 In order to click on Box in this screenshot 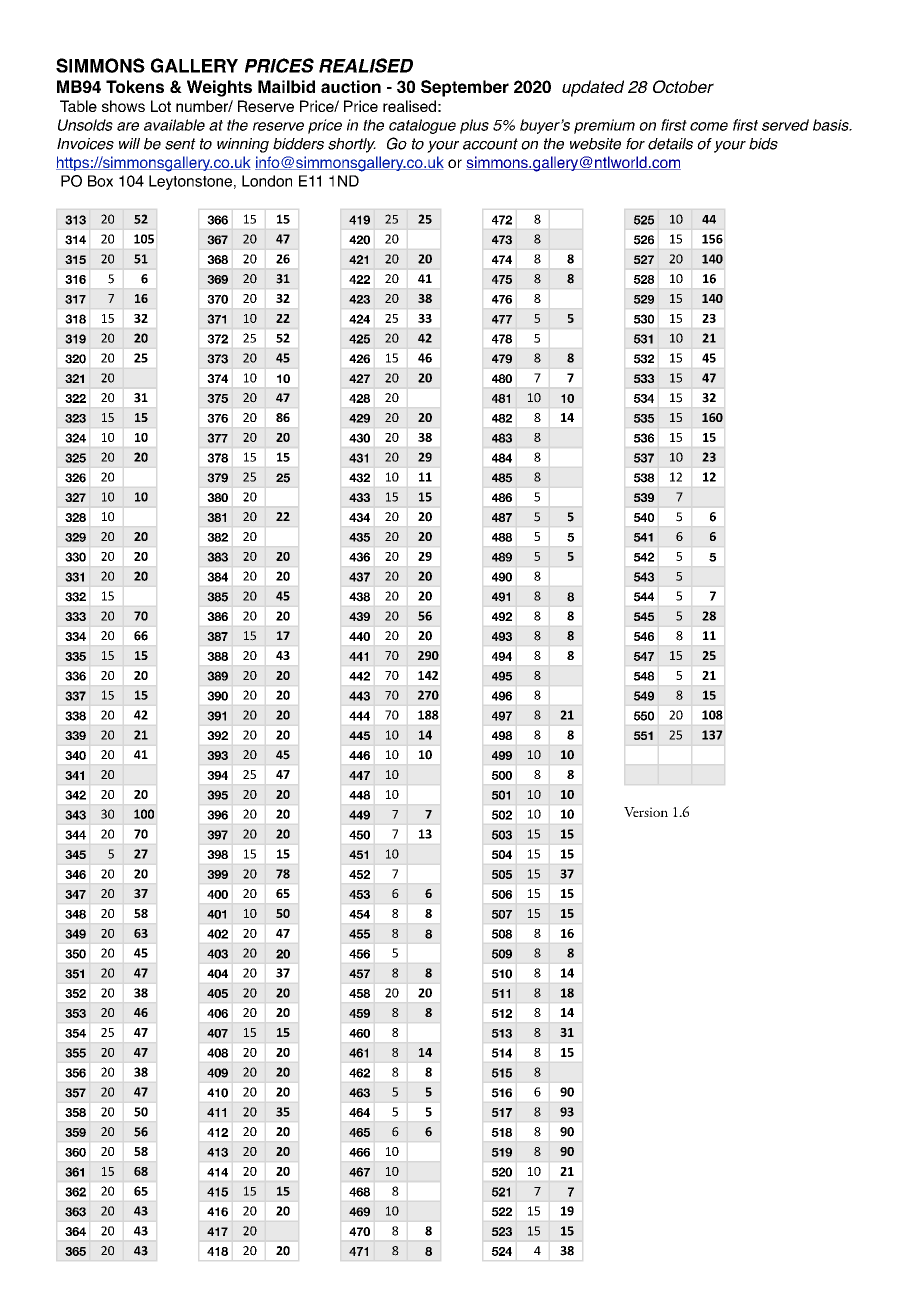, I will do `click(100, 181)`.
